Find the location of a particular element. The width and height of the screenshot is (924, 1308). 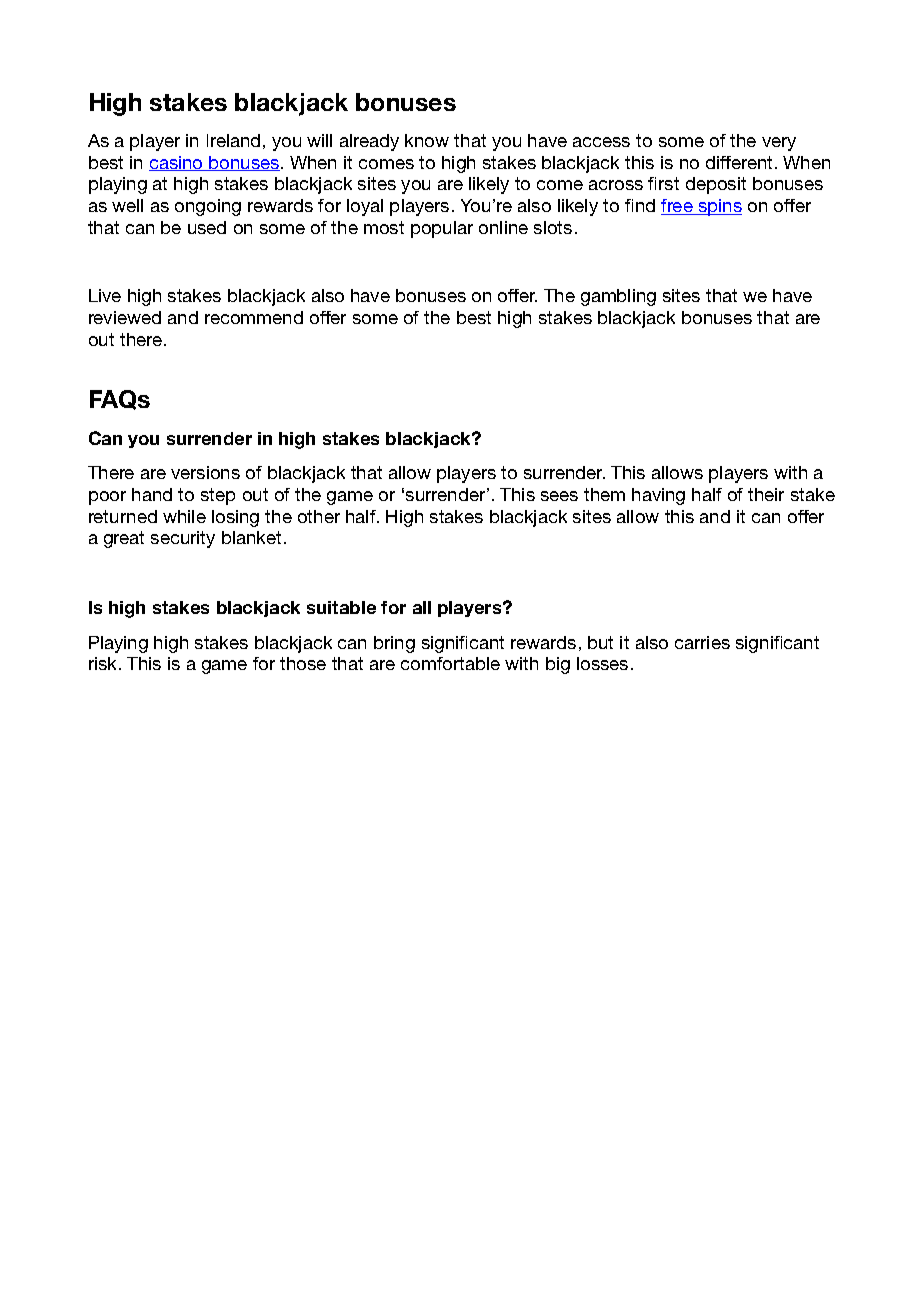

casino is located at coordinates (177, 163).
